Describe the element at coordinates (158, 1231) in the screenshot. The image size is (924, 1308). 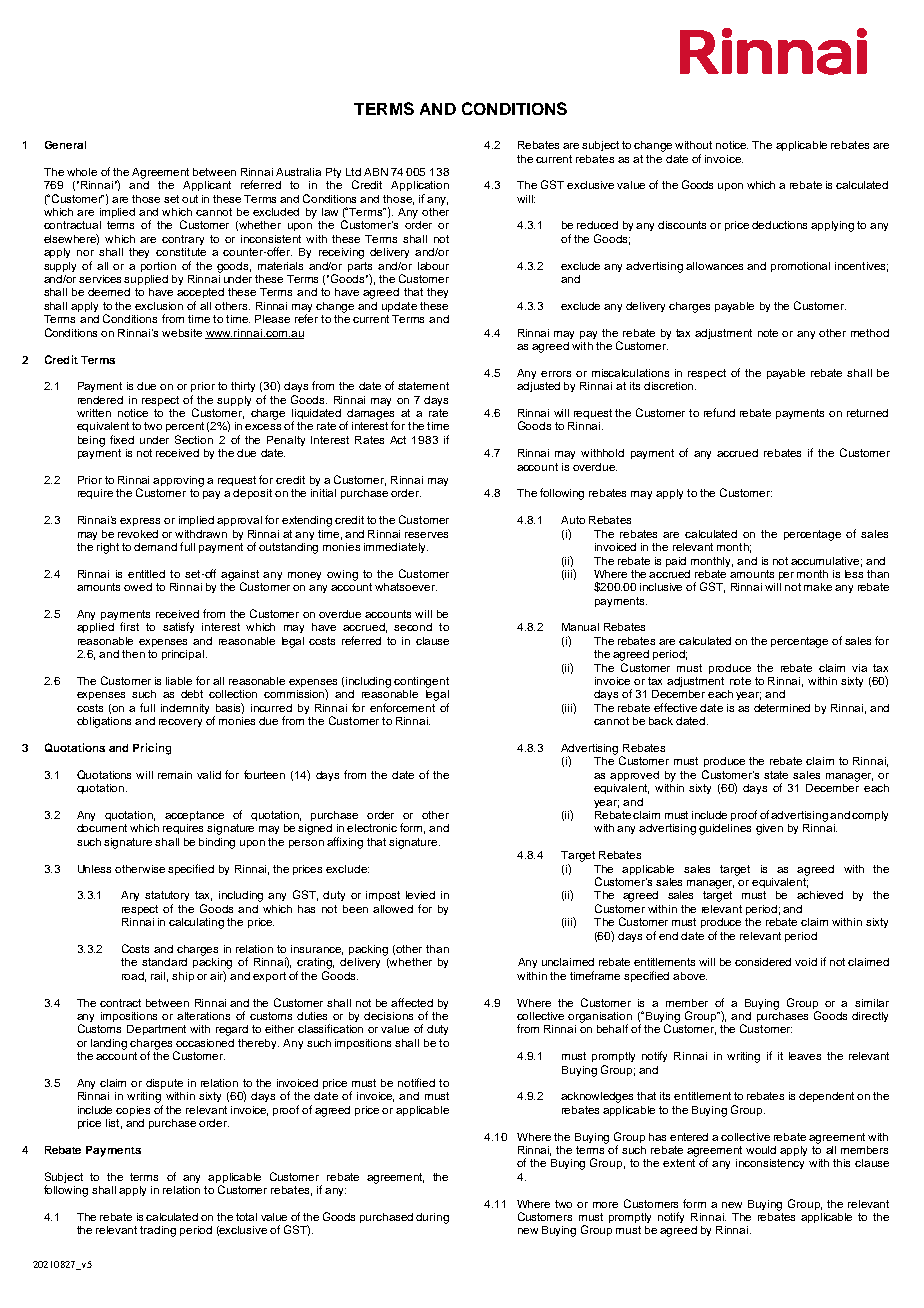
I see `trading` at that location.
